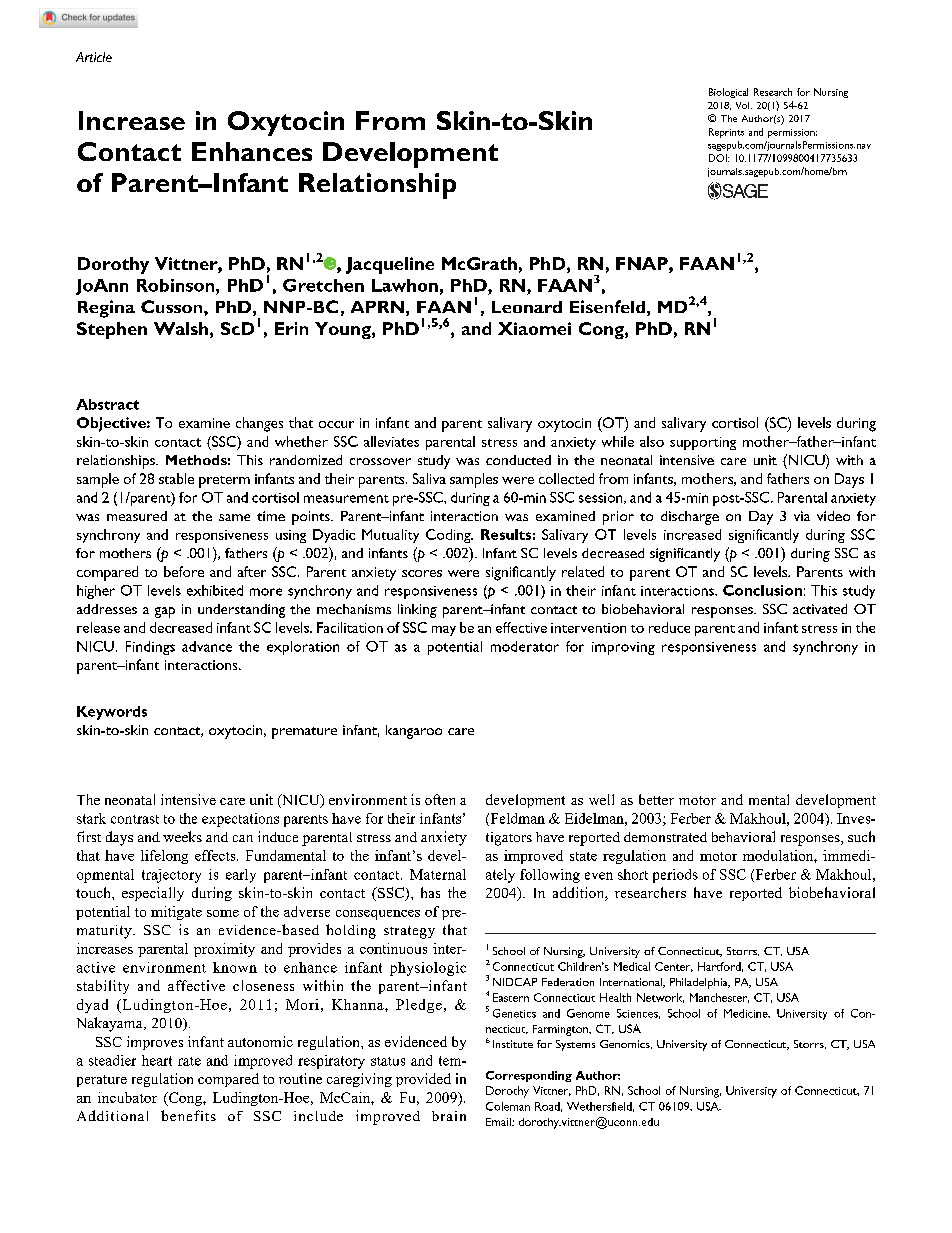  Describe the element at coordinates (94, 57) in the image. I see `Article` at that location.
